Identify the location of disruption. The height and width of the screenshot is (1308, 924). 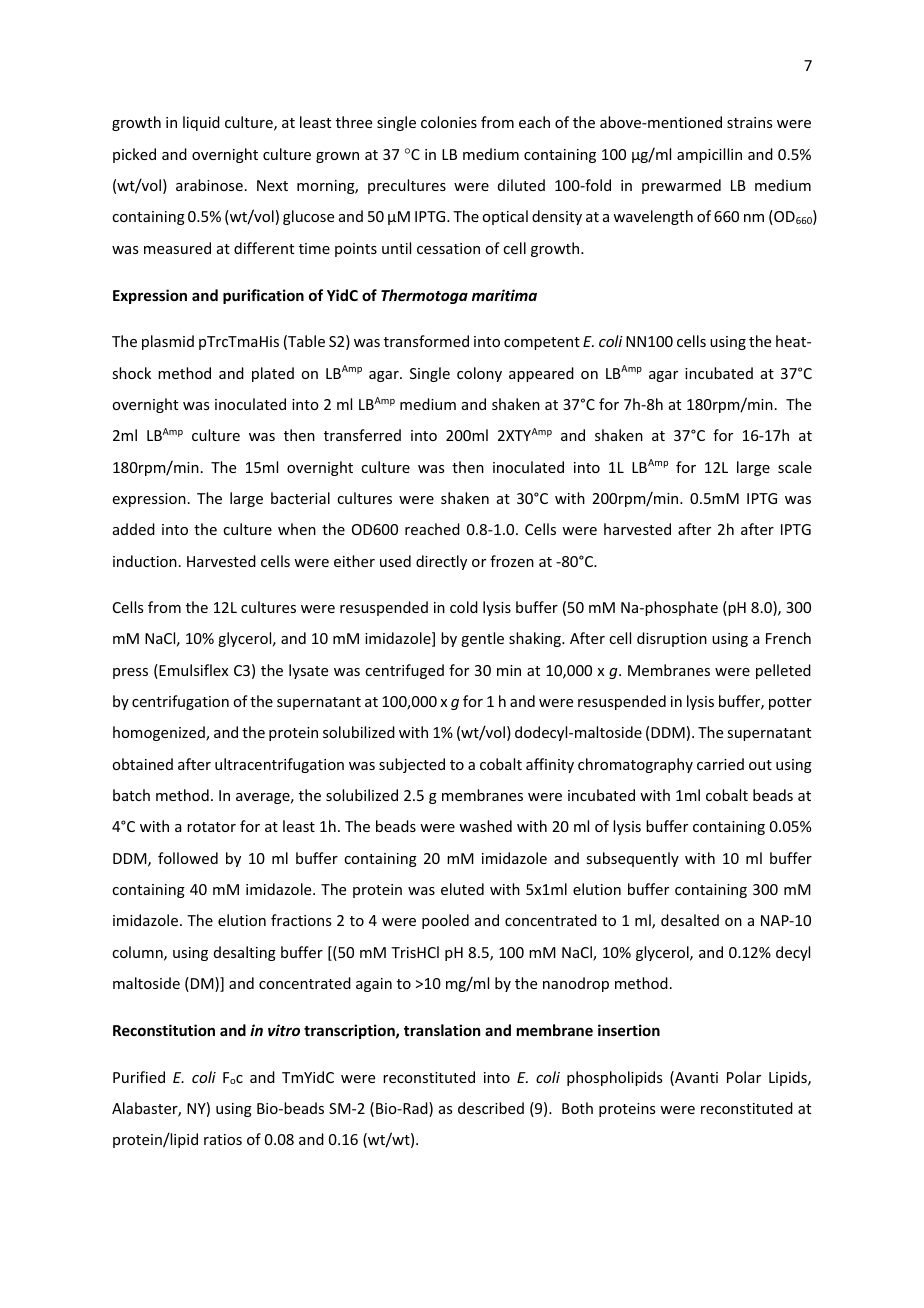
(672, 639).
